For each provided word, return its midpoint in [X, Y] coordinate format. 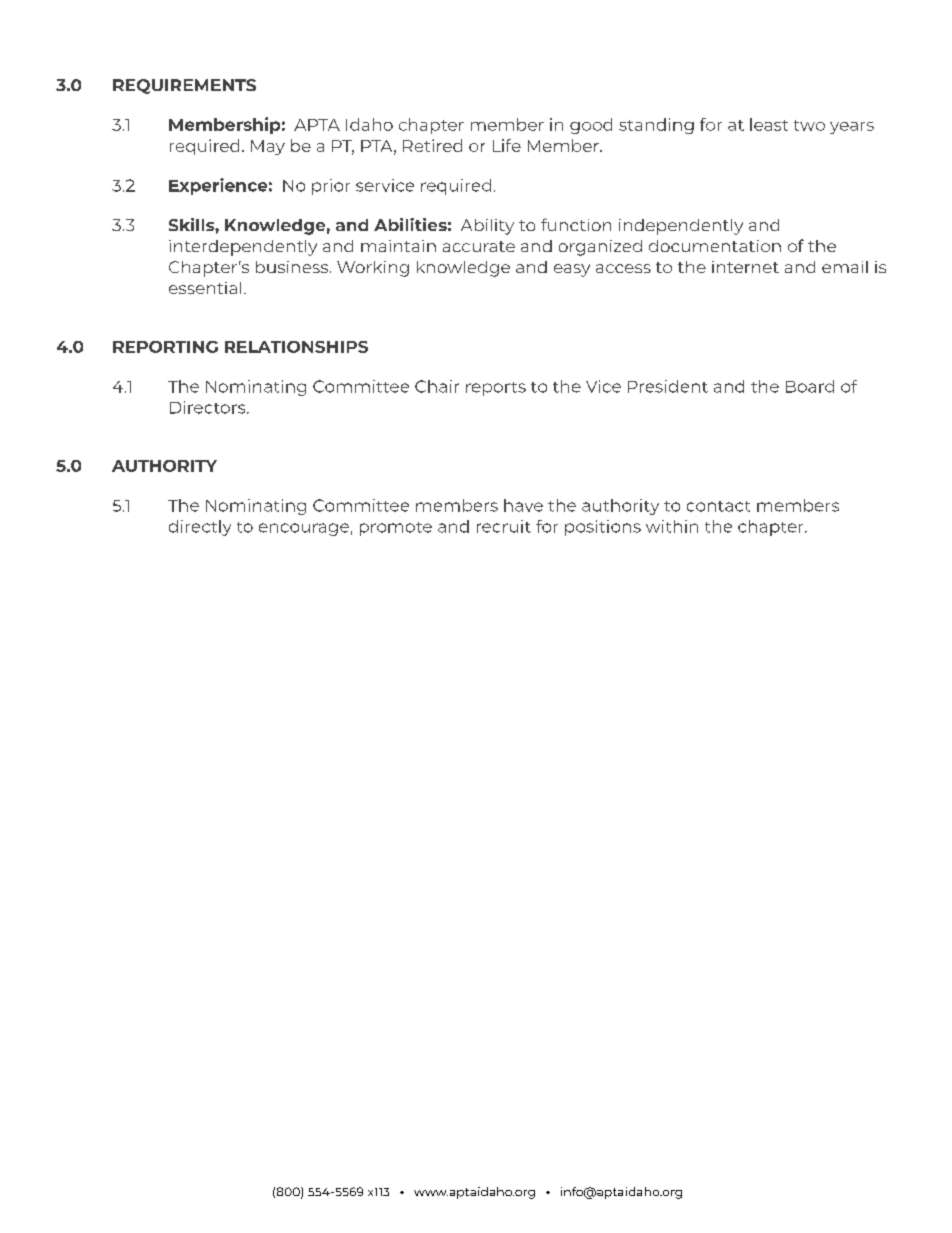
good [591, 126]
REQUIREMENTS [184, 86]
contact [718, 506]
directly [200, 528]
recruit [504, 526]
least [769, 124]
